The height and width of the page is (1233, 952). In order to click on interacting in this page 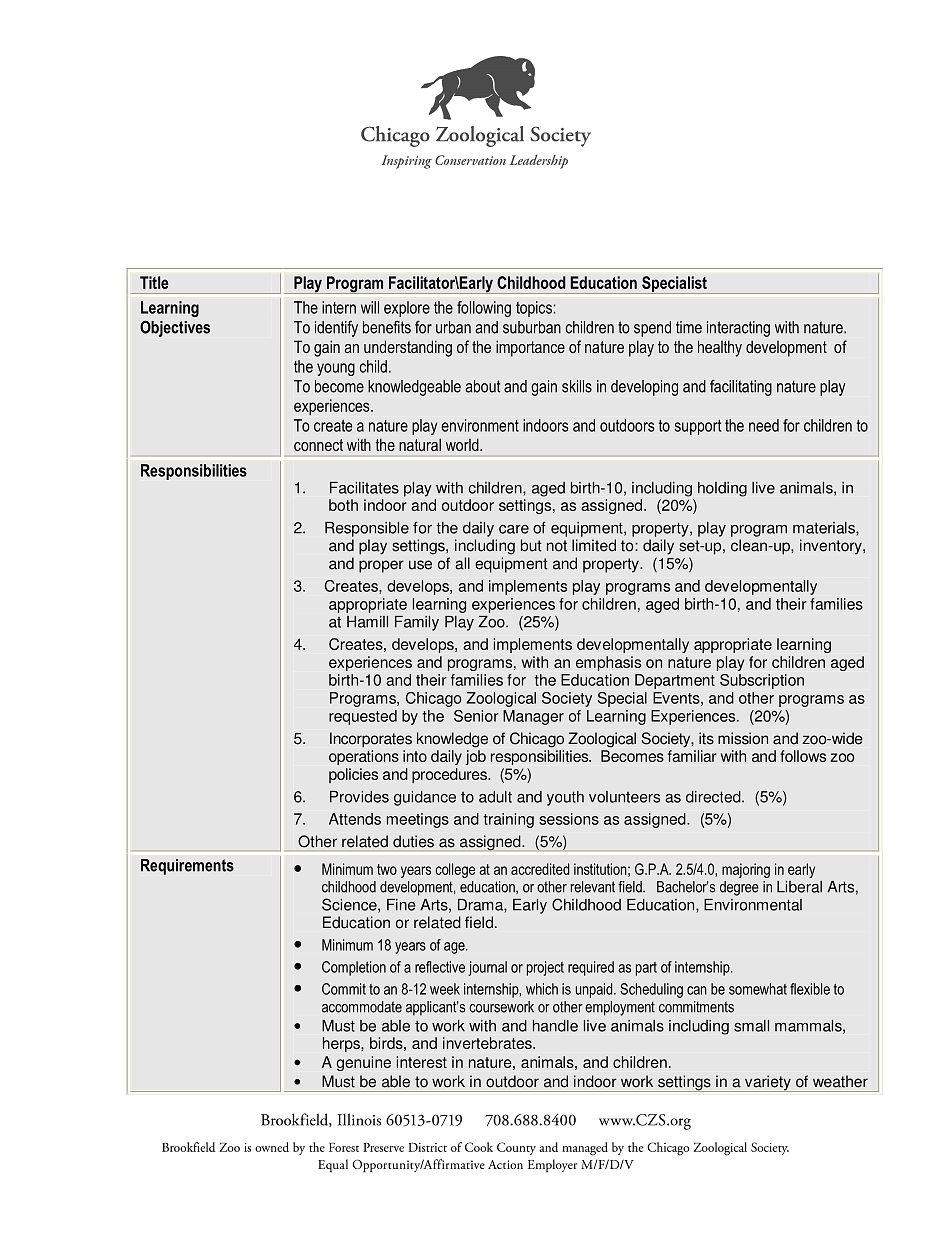, I will do `click(738, 329)`.
